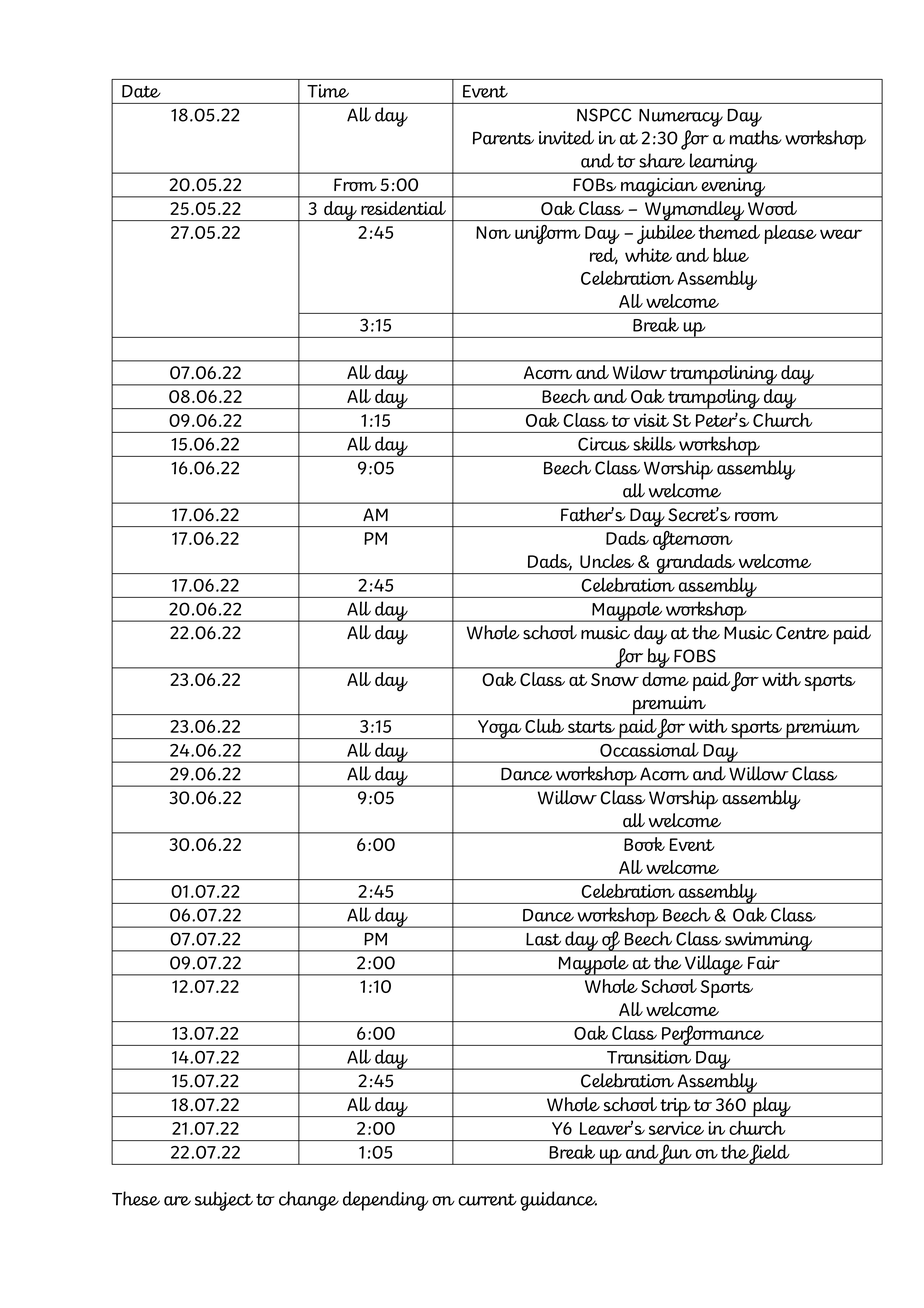 This image has height=1308, width=924. I want to click on Book, so click(644, 844).
